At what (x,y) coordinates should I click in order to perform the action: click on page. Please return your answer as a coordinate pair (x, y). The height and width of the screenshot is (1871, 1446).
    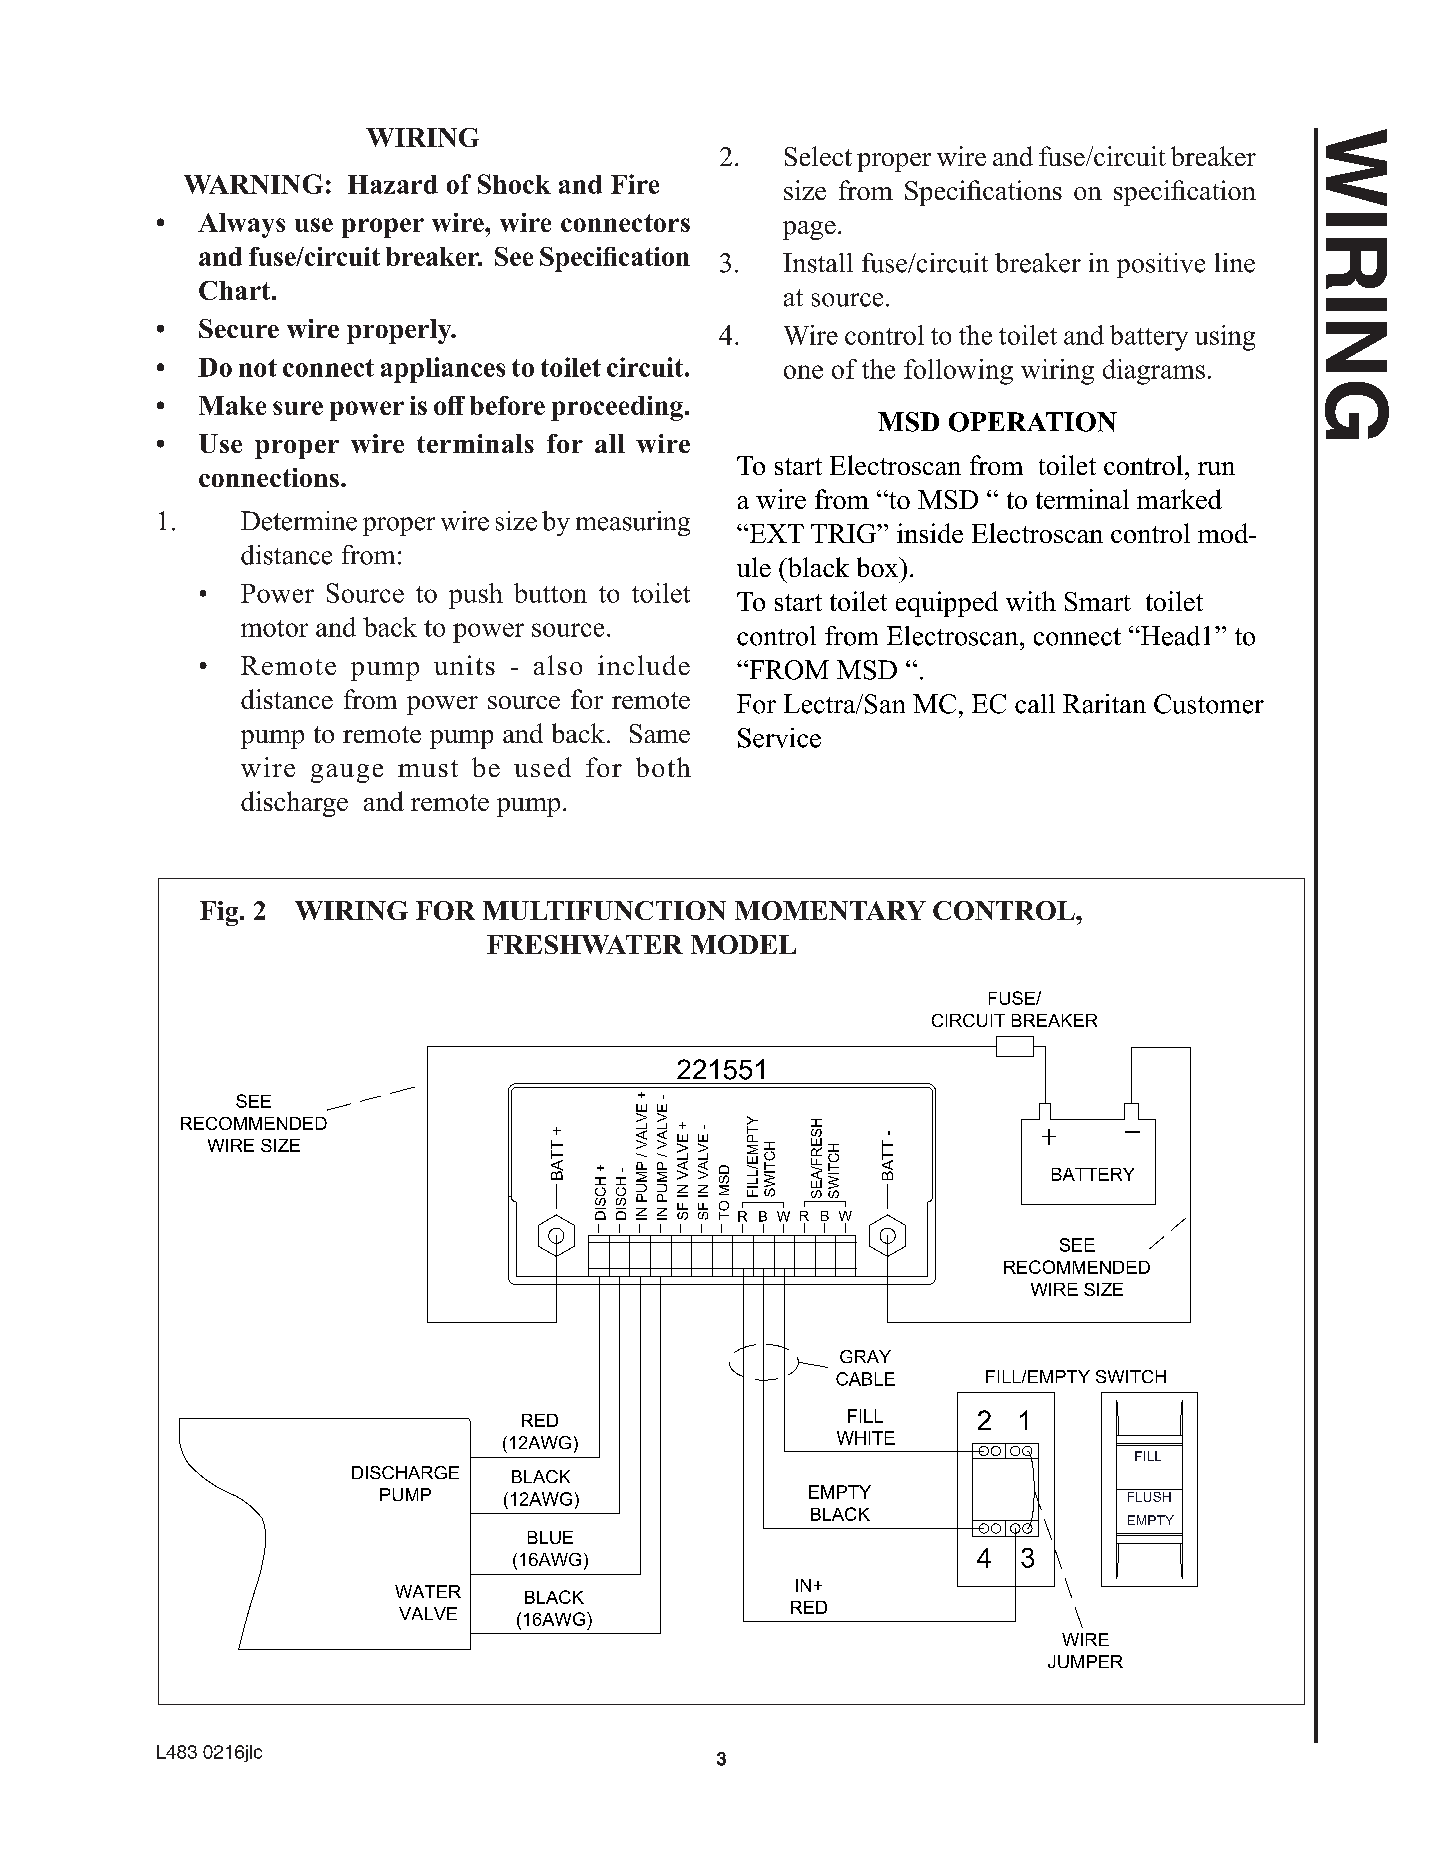
    Looking at the image, I should click on (809, 230).
